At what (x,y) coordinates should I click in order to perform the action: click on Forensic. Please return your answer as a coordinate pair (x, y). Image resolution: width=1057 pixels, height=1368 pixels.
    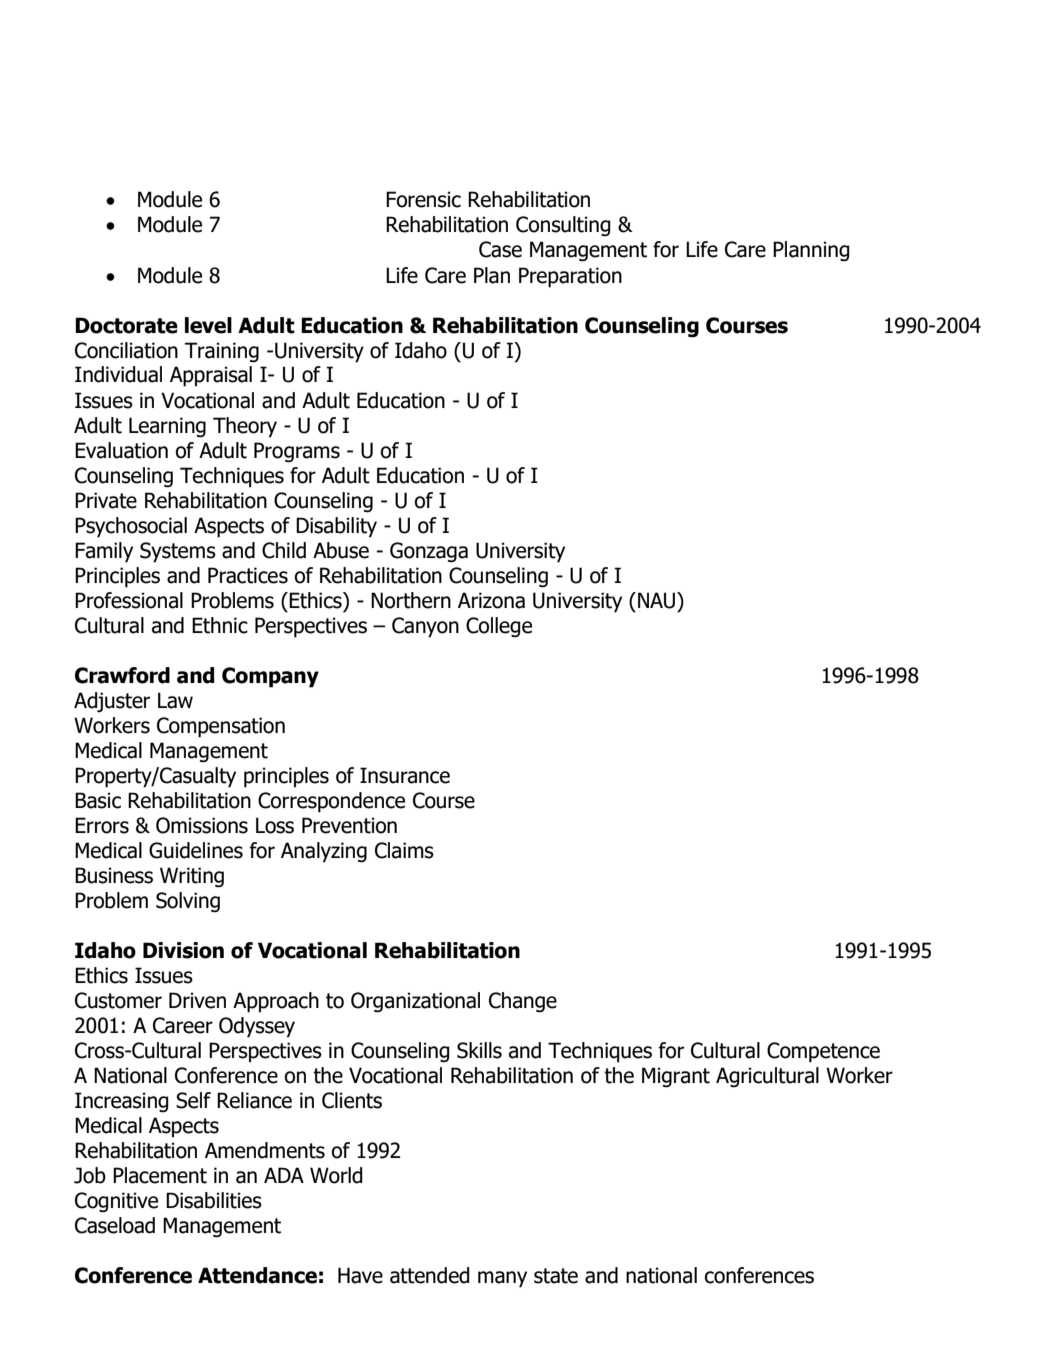
    Looking at the image, I should click on (423, 199).
